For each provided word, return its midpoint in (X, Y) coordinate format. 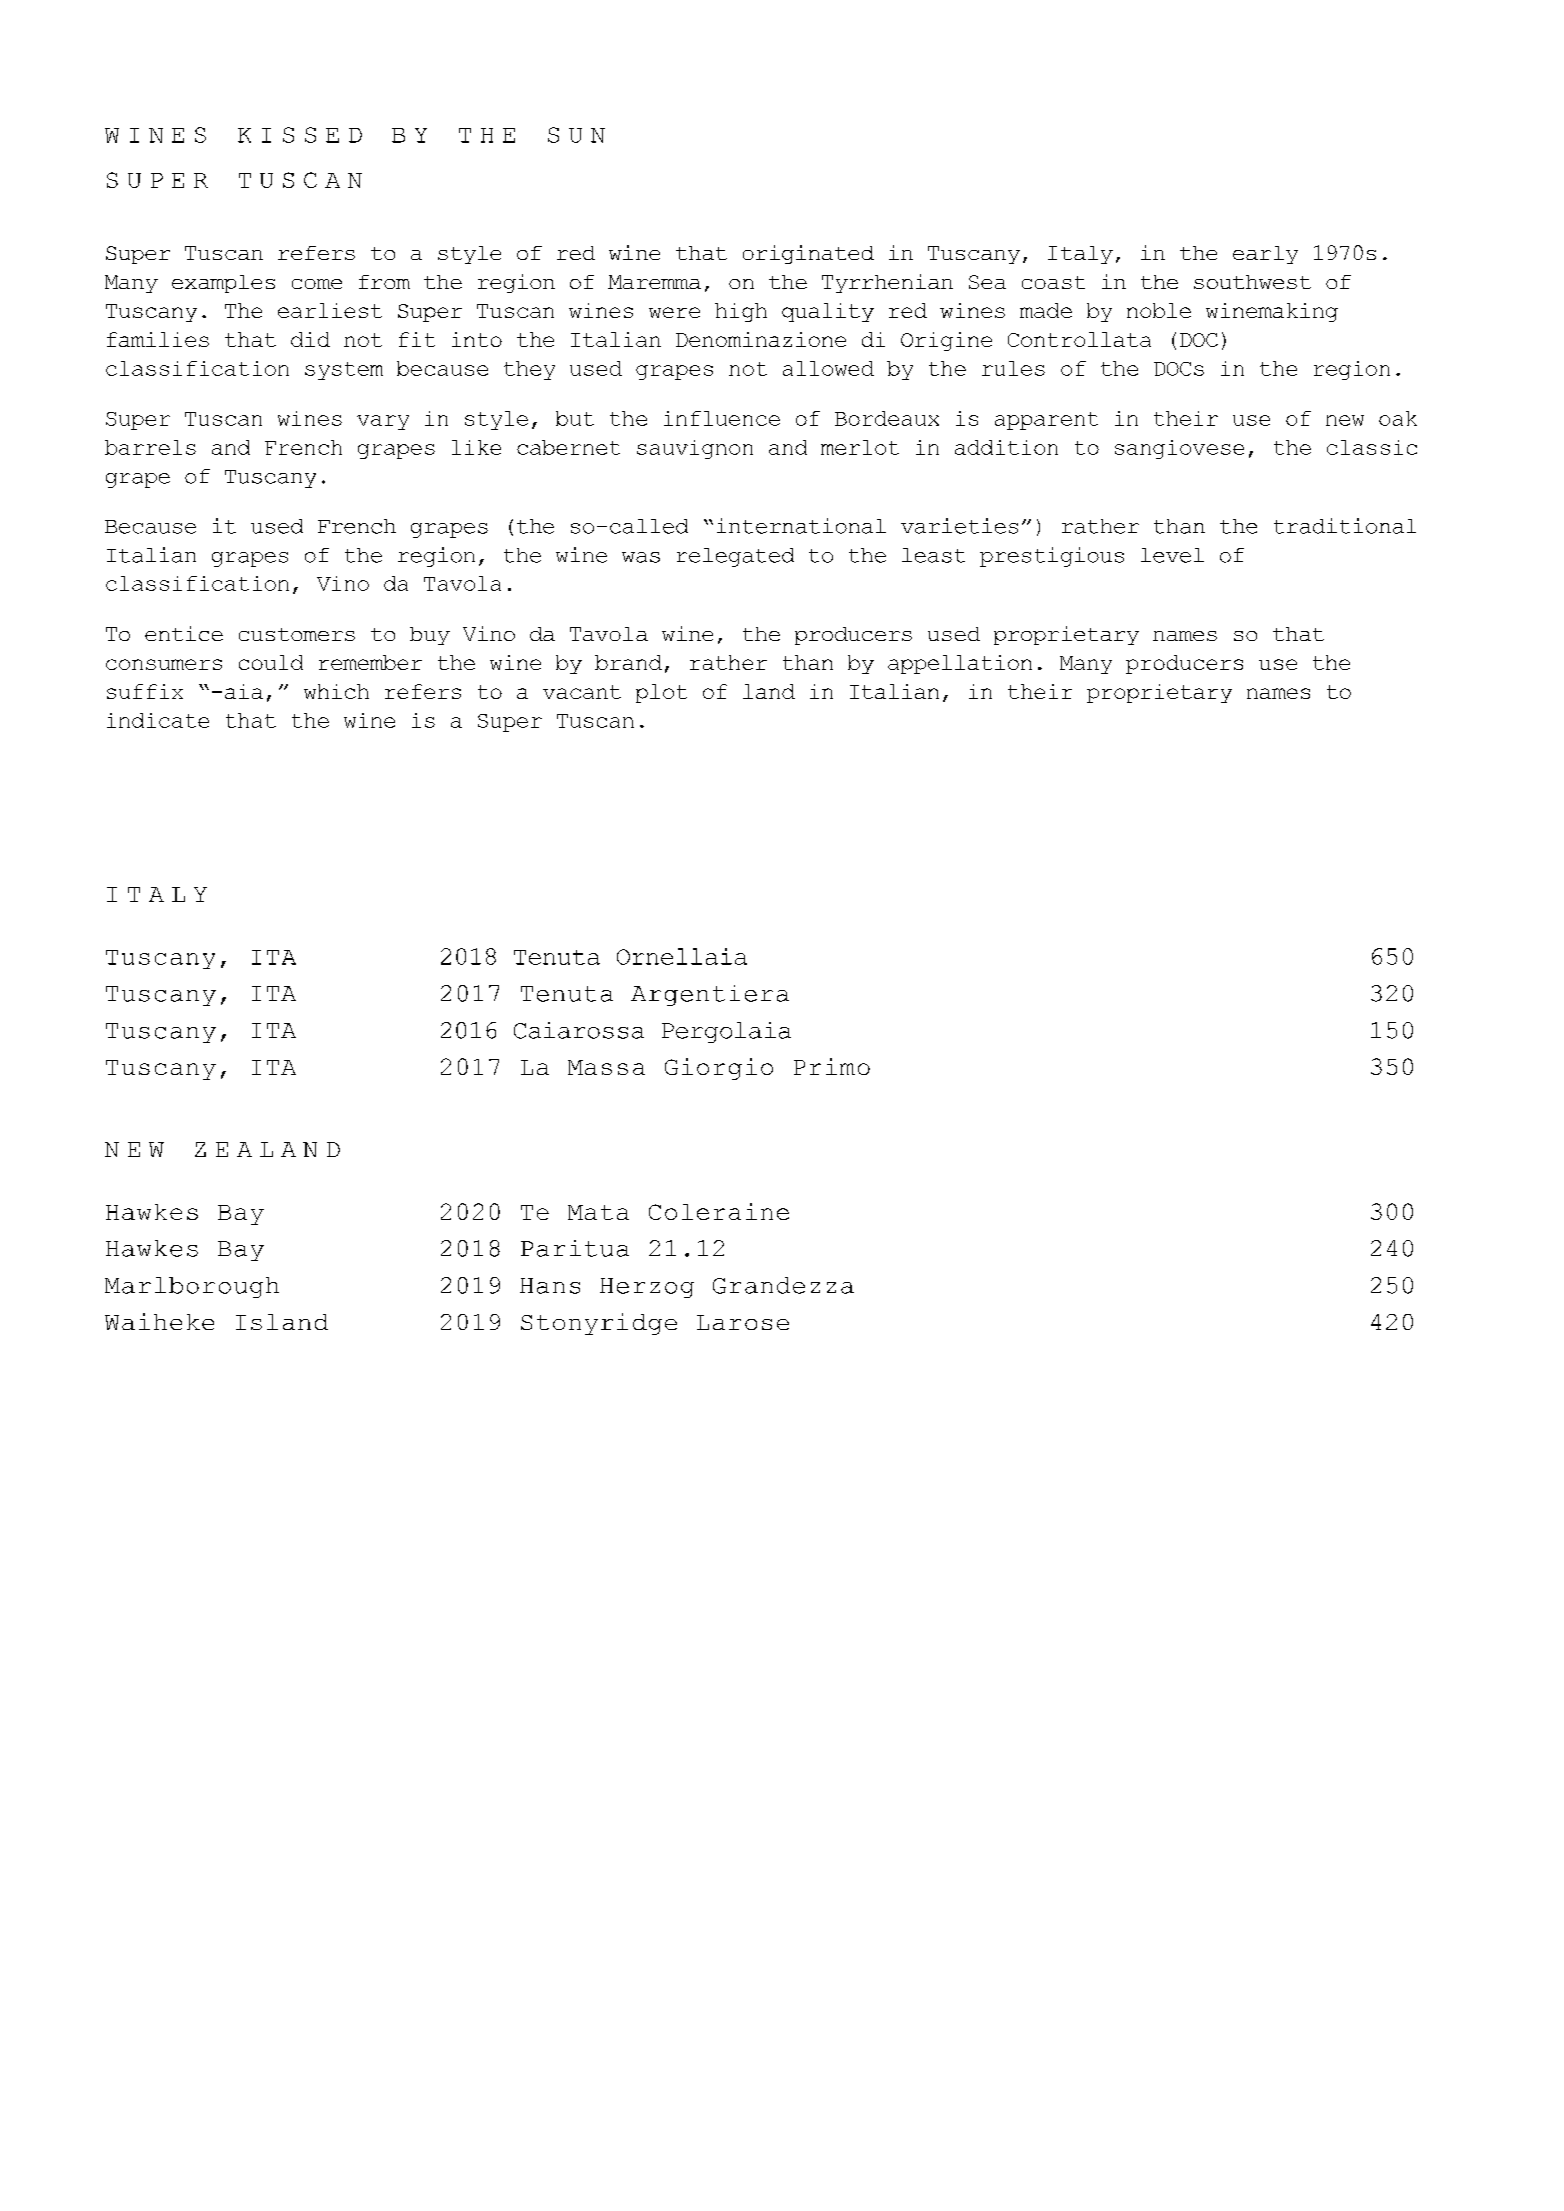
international (801, 526)
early (1265, 255)
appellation (960, 664)
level (1172, 555)
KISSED (300, 135)
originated (808, 254)
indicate (158, 720)
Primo (832, 1066)
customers (297, 634)
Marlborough (192, 1287)
